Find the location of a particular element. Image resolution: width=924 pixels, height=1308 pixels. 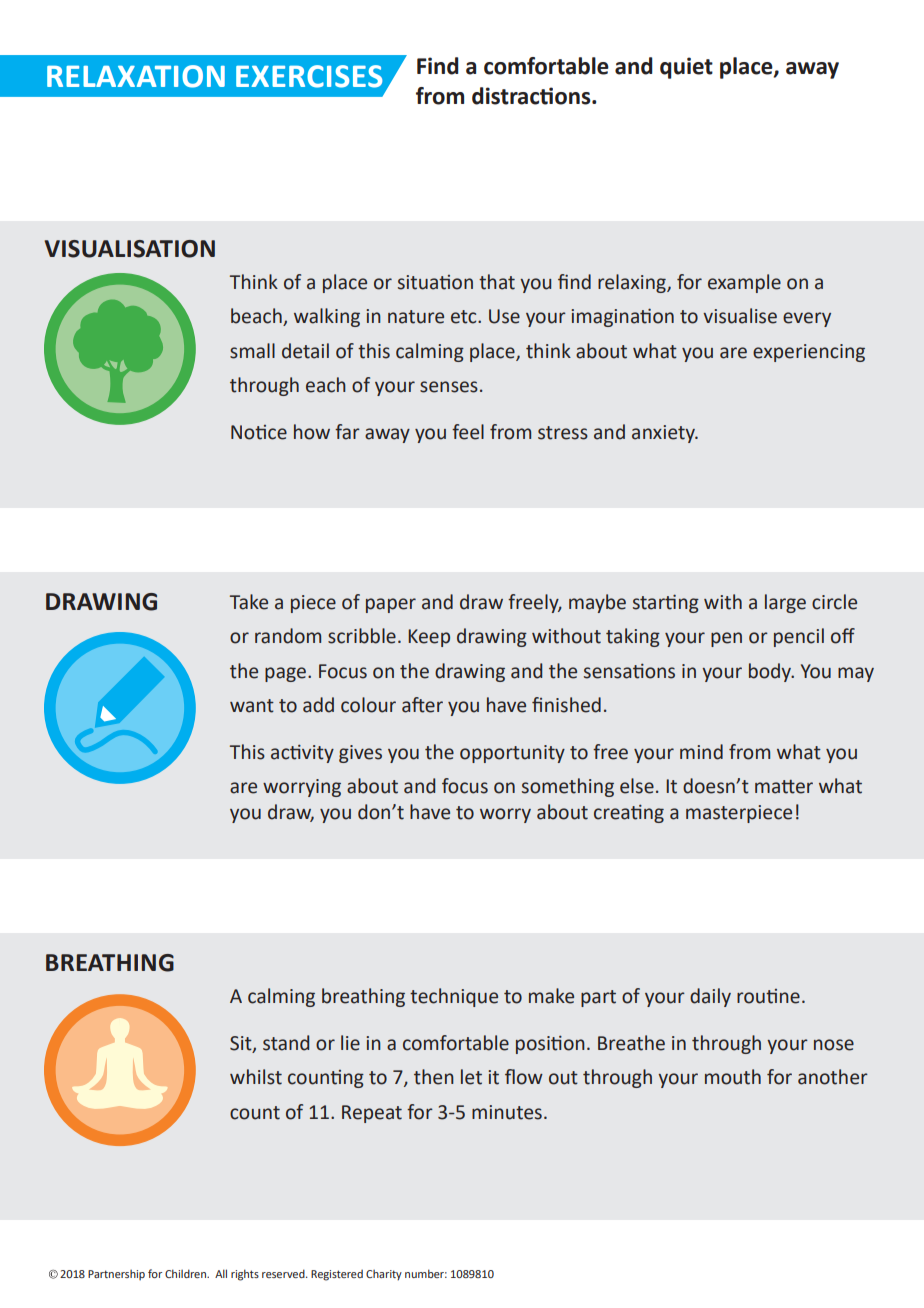

want is located at coordinates (252, 706).
